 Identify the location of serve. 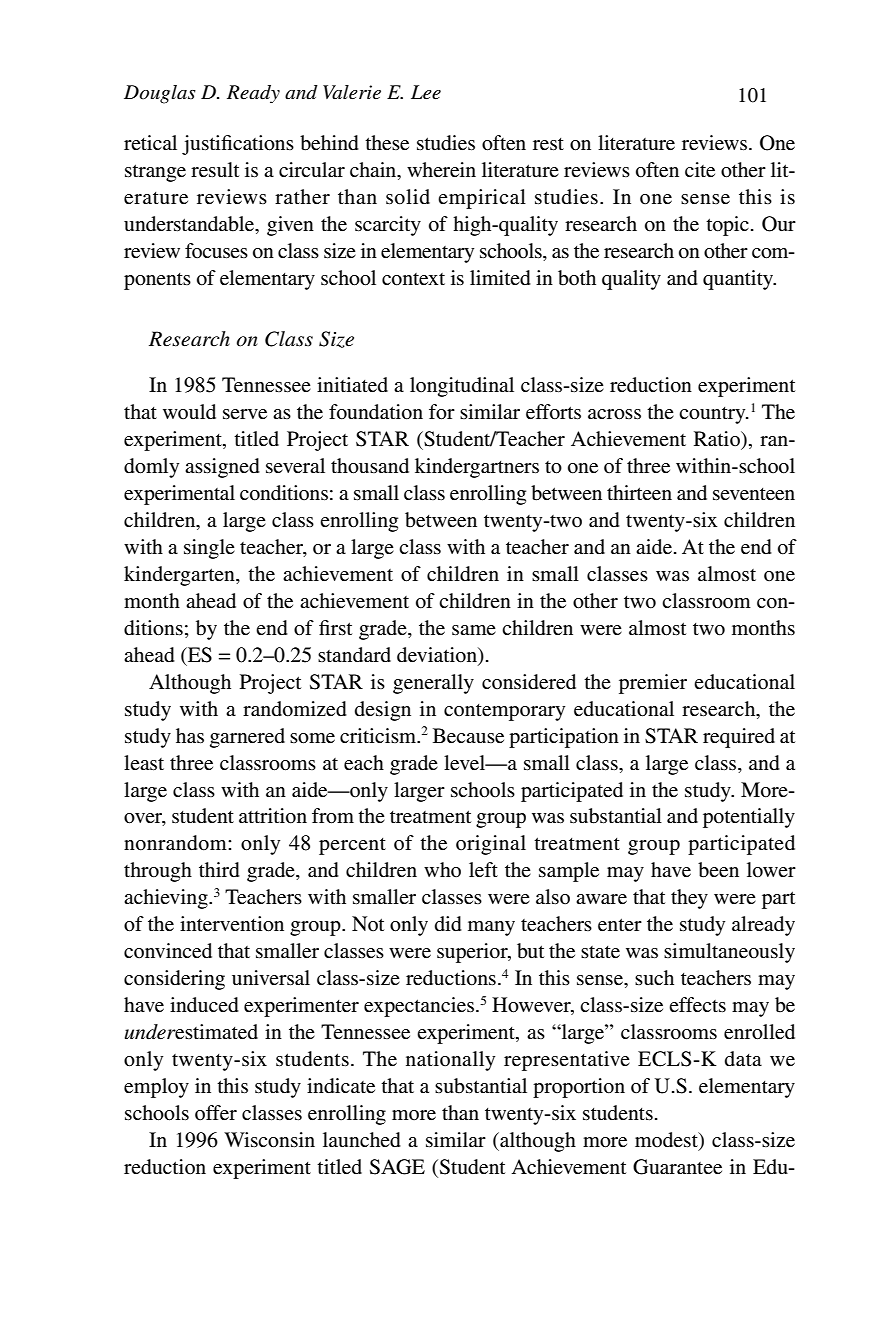
(245, 414).
